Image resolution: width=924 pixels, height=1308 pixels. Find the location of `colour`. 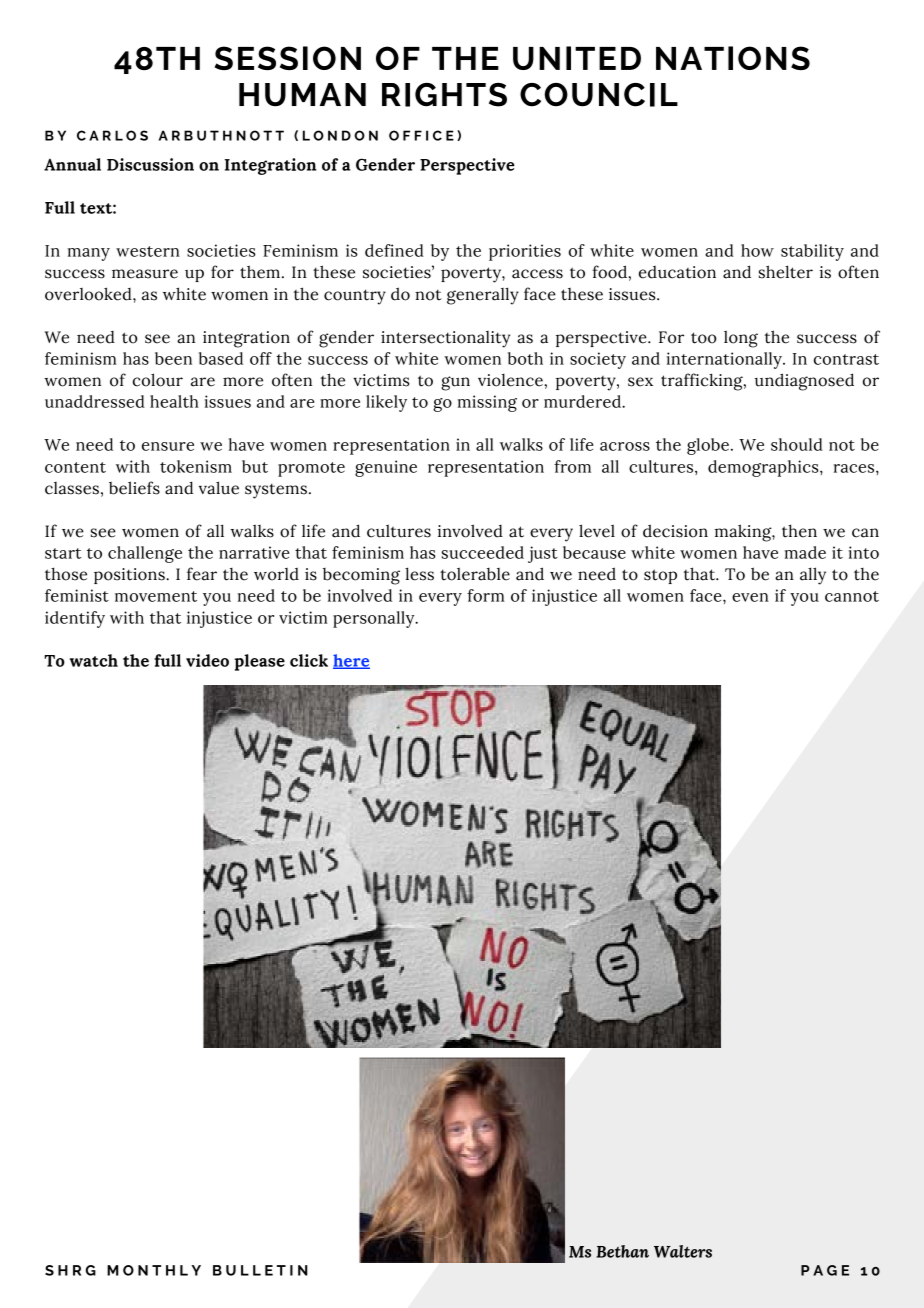

colour is located at coordinates (158, 380).
